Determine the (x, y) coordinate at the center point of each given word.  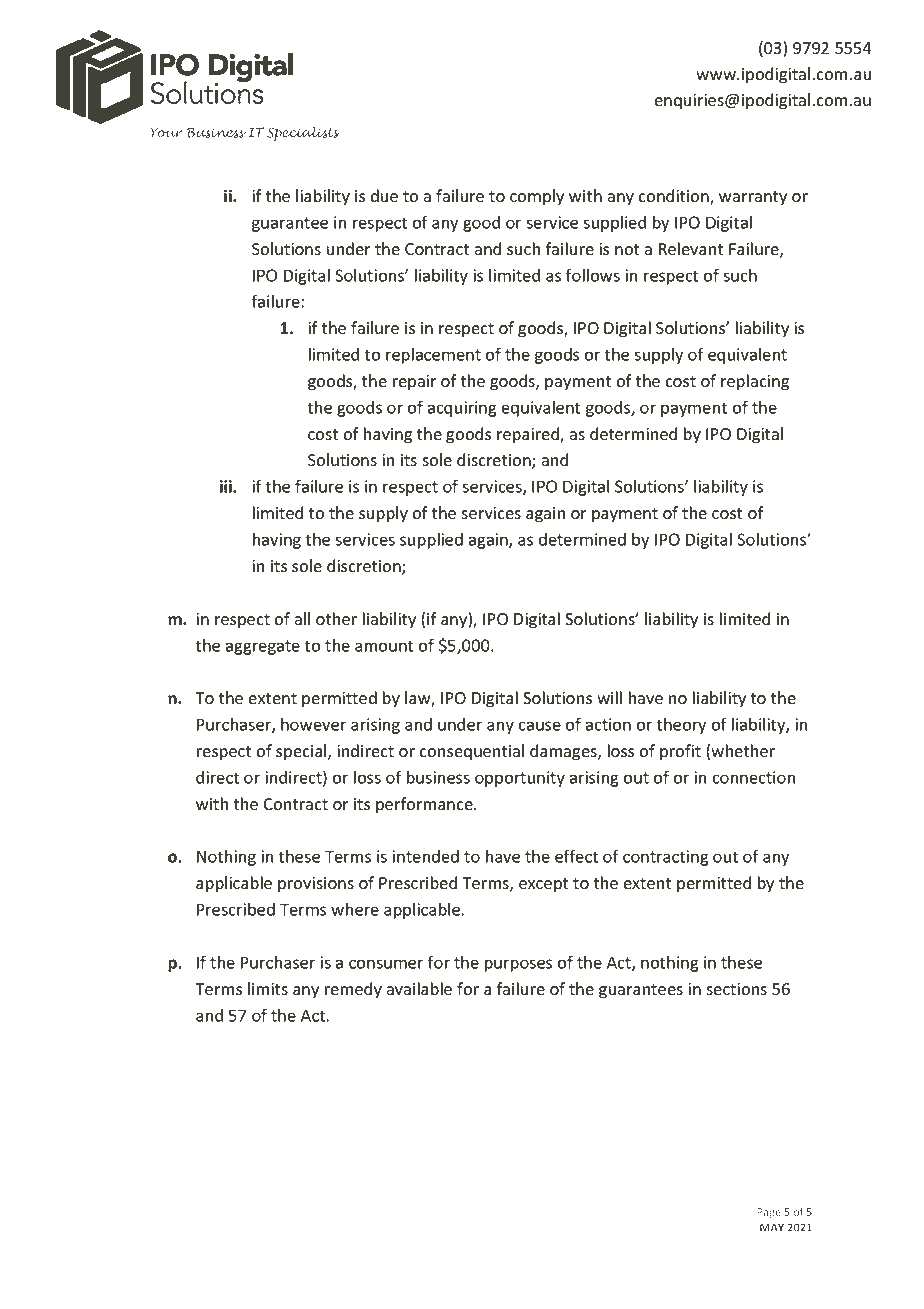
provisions (316, 885)
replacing (755, 382)
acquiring (462, 409)
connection (753, 777)
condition (674, 197)
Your (166, 132)
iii (227, 486)
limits (268, 989)
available (419, 989)
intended (425, 856)
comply (537, 197)
